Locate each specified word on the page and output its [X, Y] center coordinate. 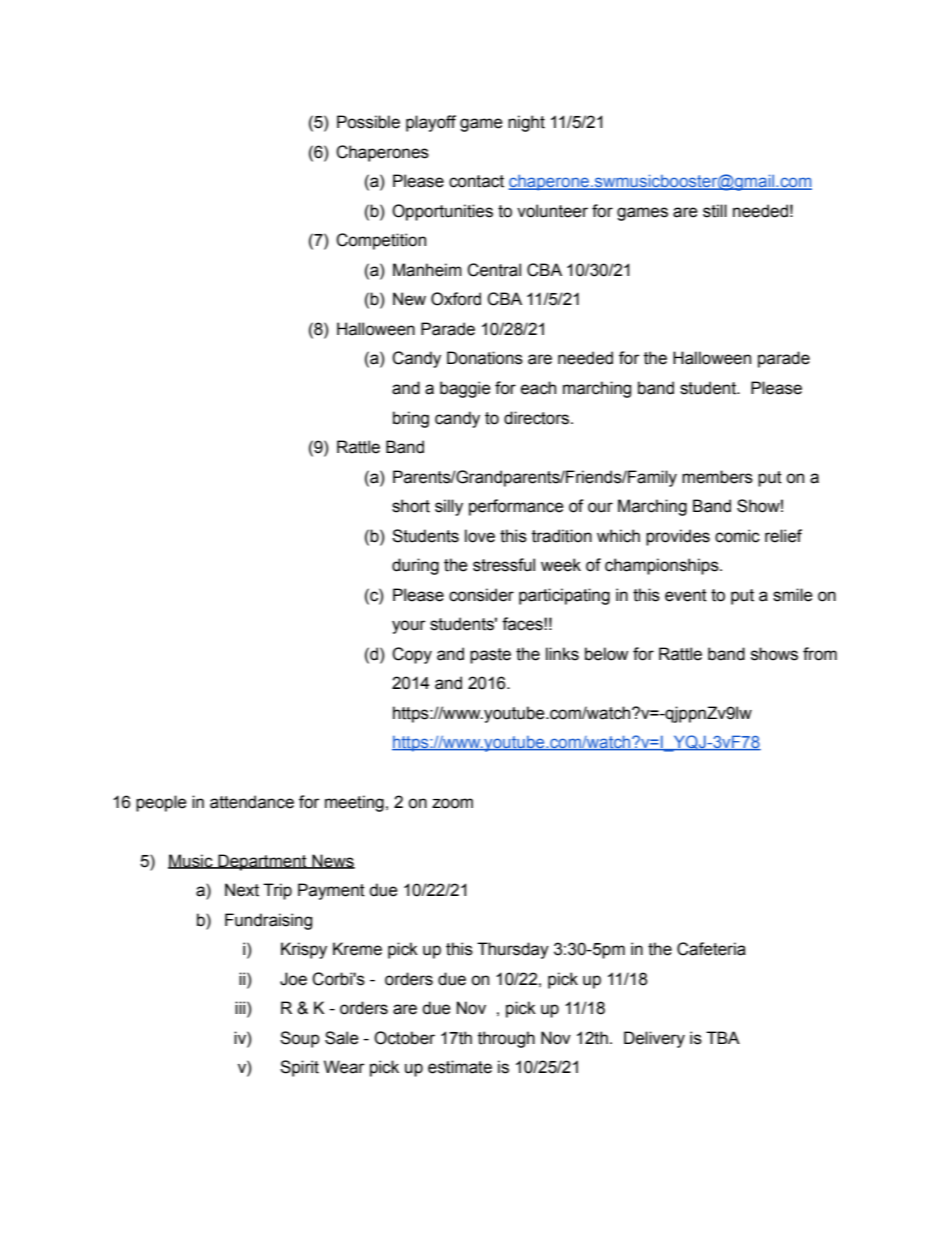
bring [411, 419]
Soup [300, 1039]
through [506, 1039]
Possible [368, 122]
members [717, 477]
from [820, 654]
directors [538, 418]
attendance [252, 802]
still [715, 211]
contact [476, 181]
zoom [452, 803]
